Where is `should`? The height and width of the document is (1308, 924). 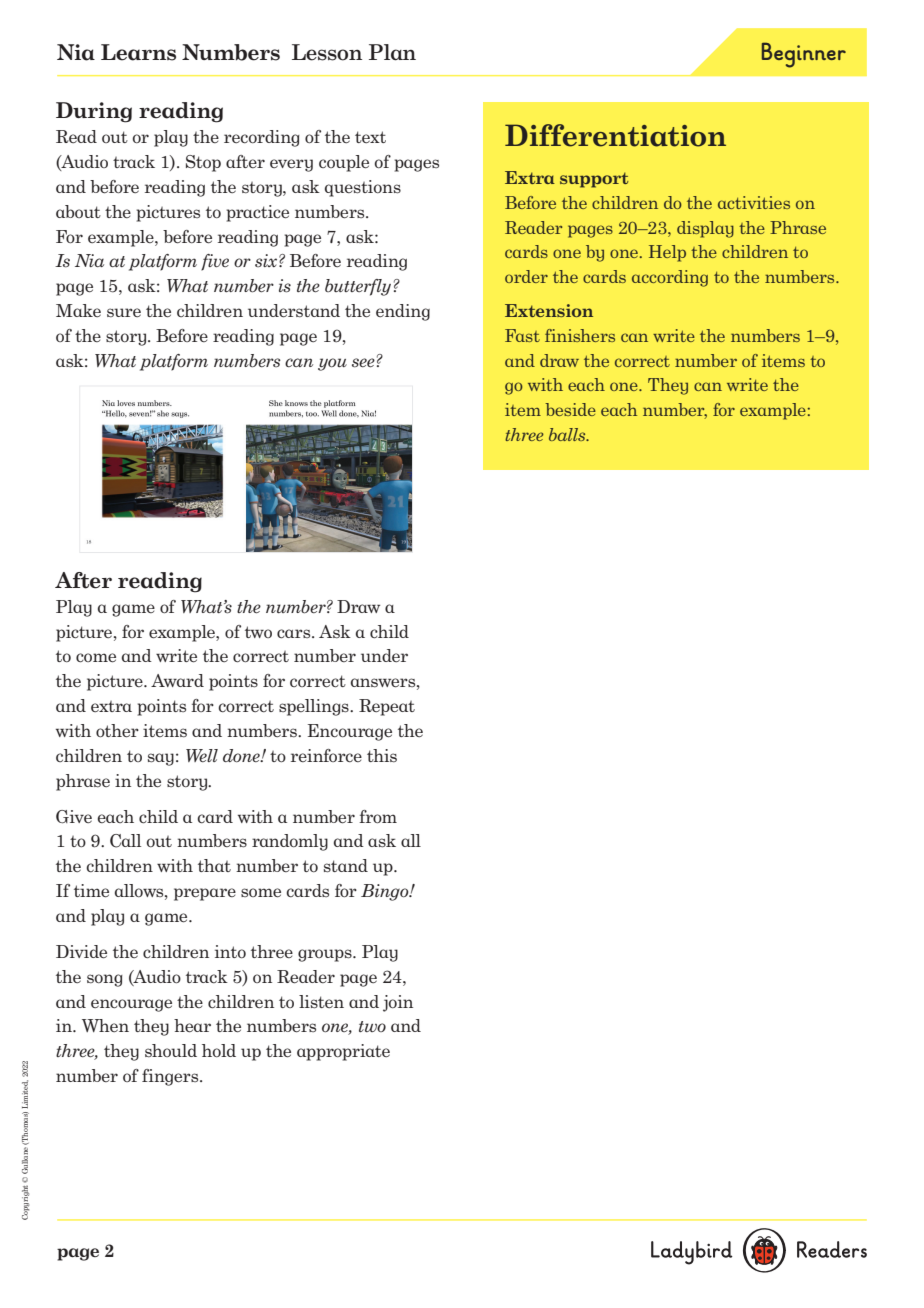
should is located at coordinates (171, 1050).
